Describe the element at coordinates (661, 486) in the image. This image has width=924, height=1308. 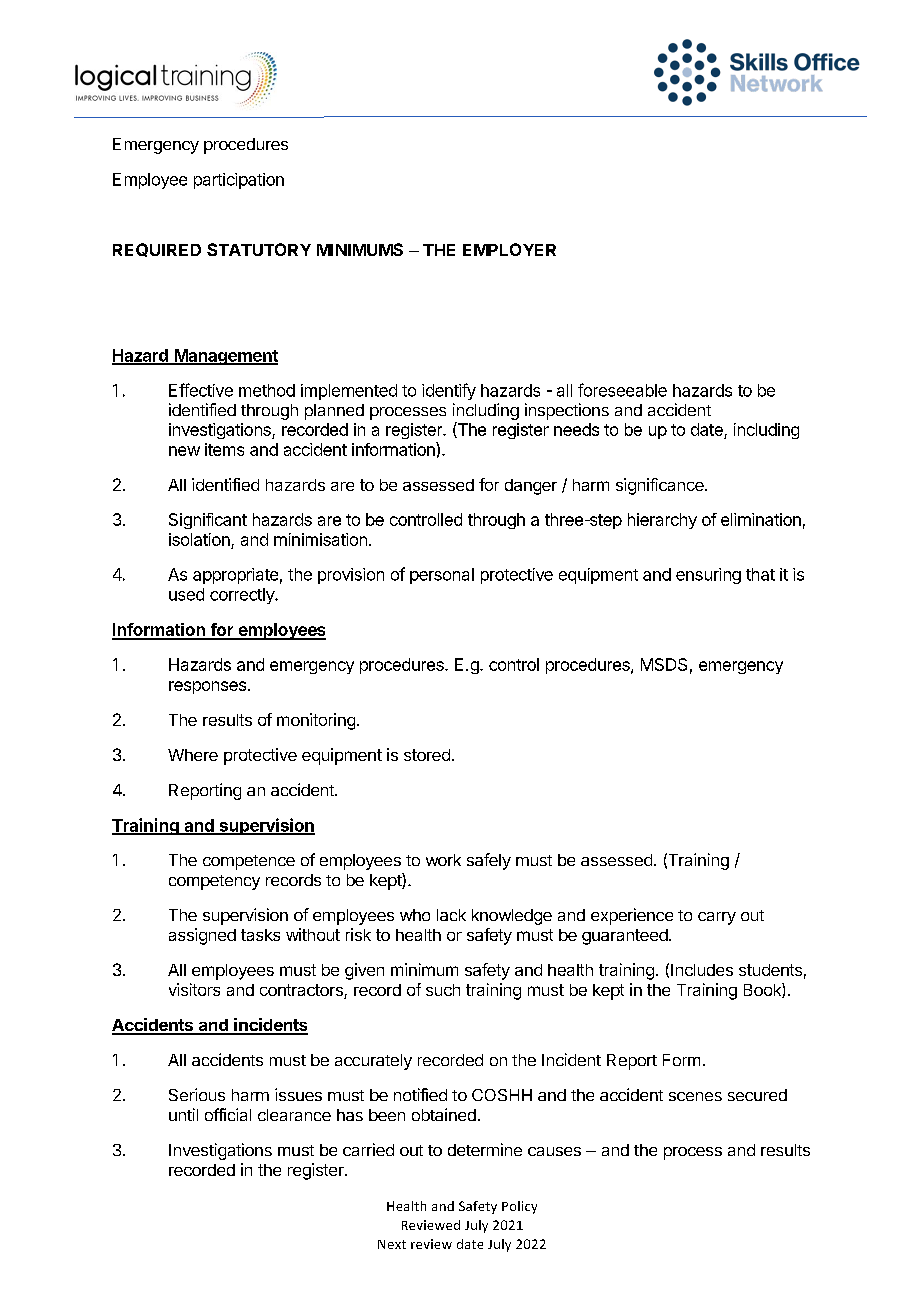
I see `significance` at that location.
